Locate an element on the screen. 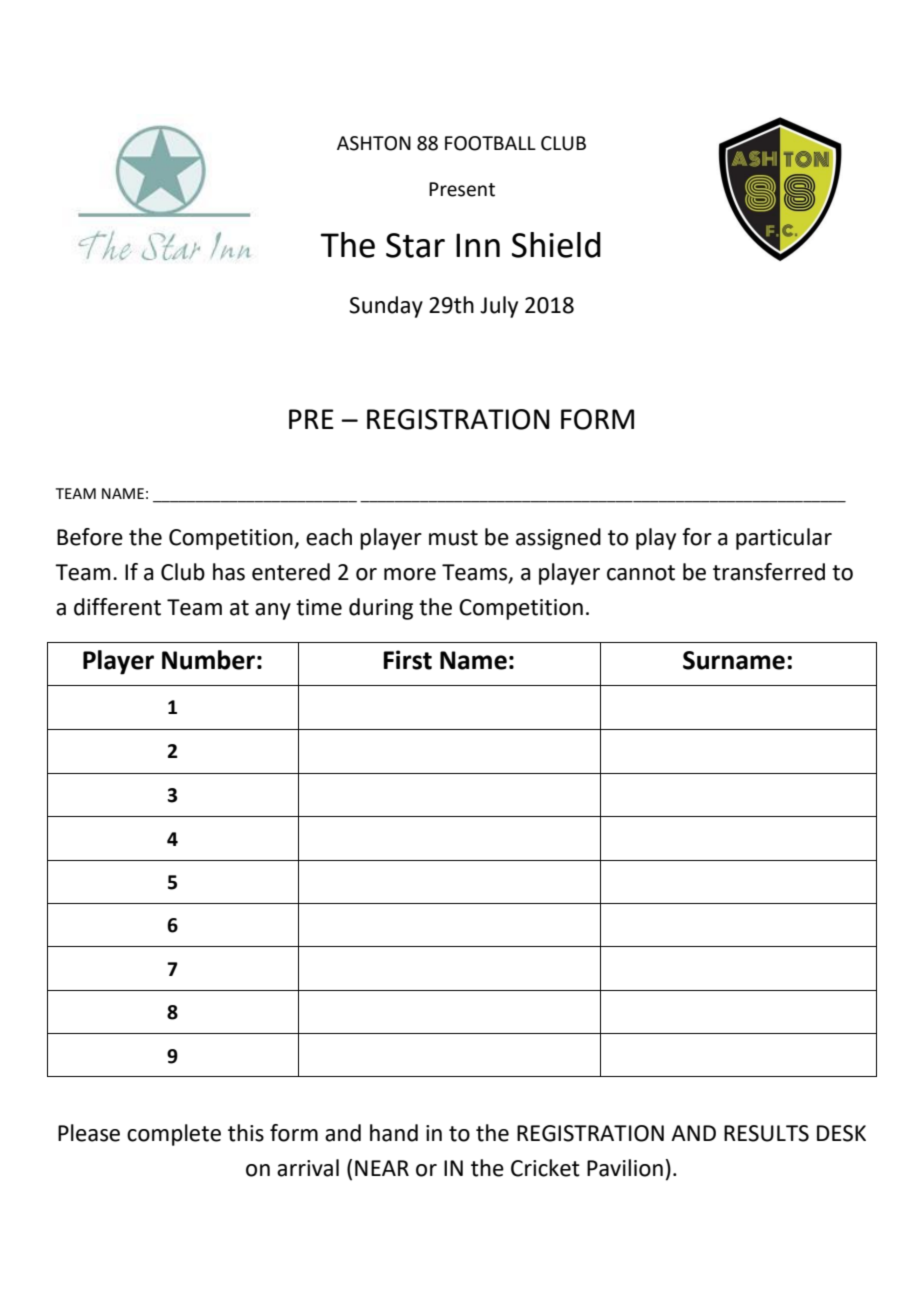 The height and width of the screenshot is (1307, 924). particular is located at coordinates (784, 539).
